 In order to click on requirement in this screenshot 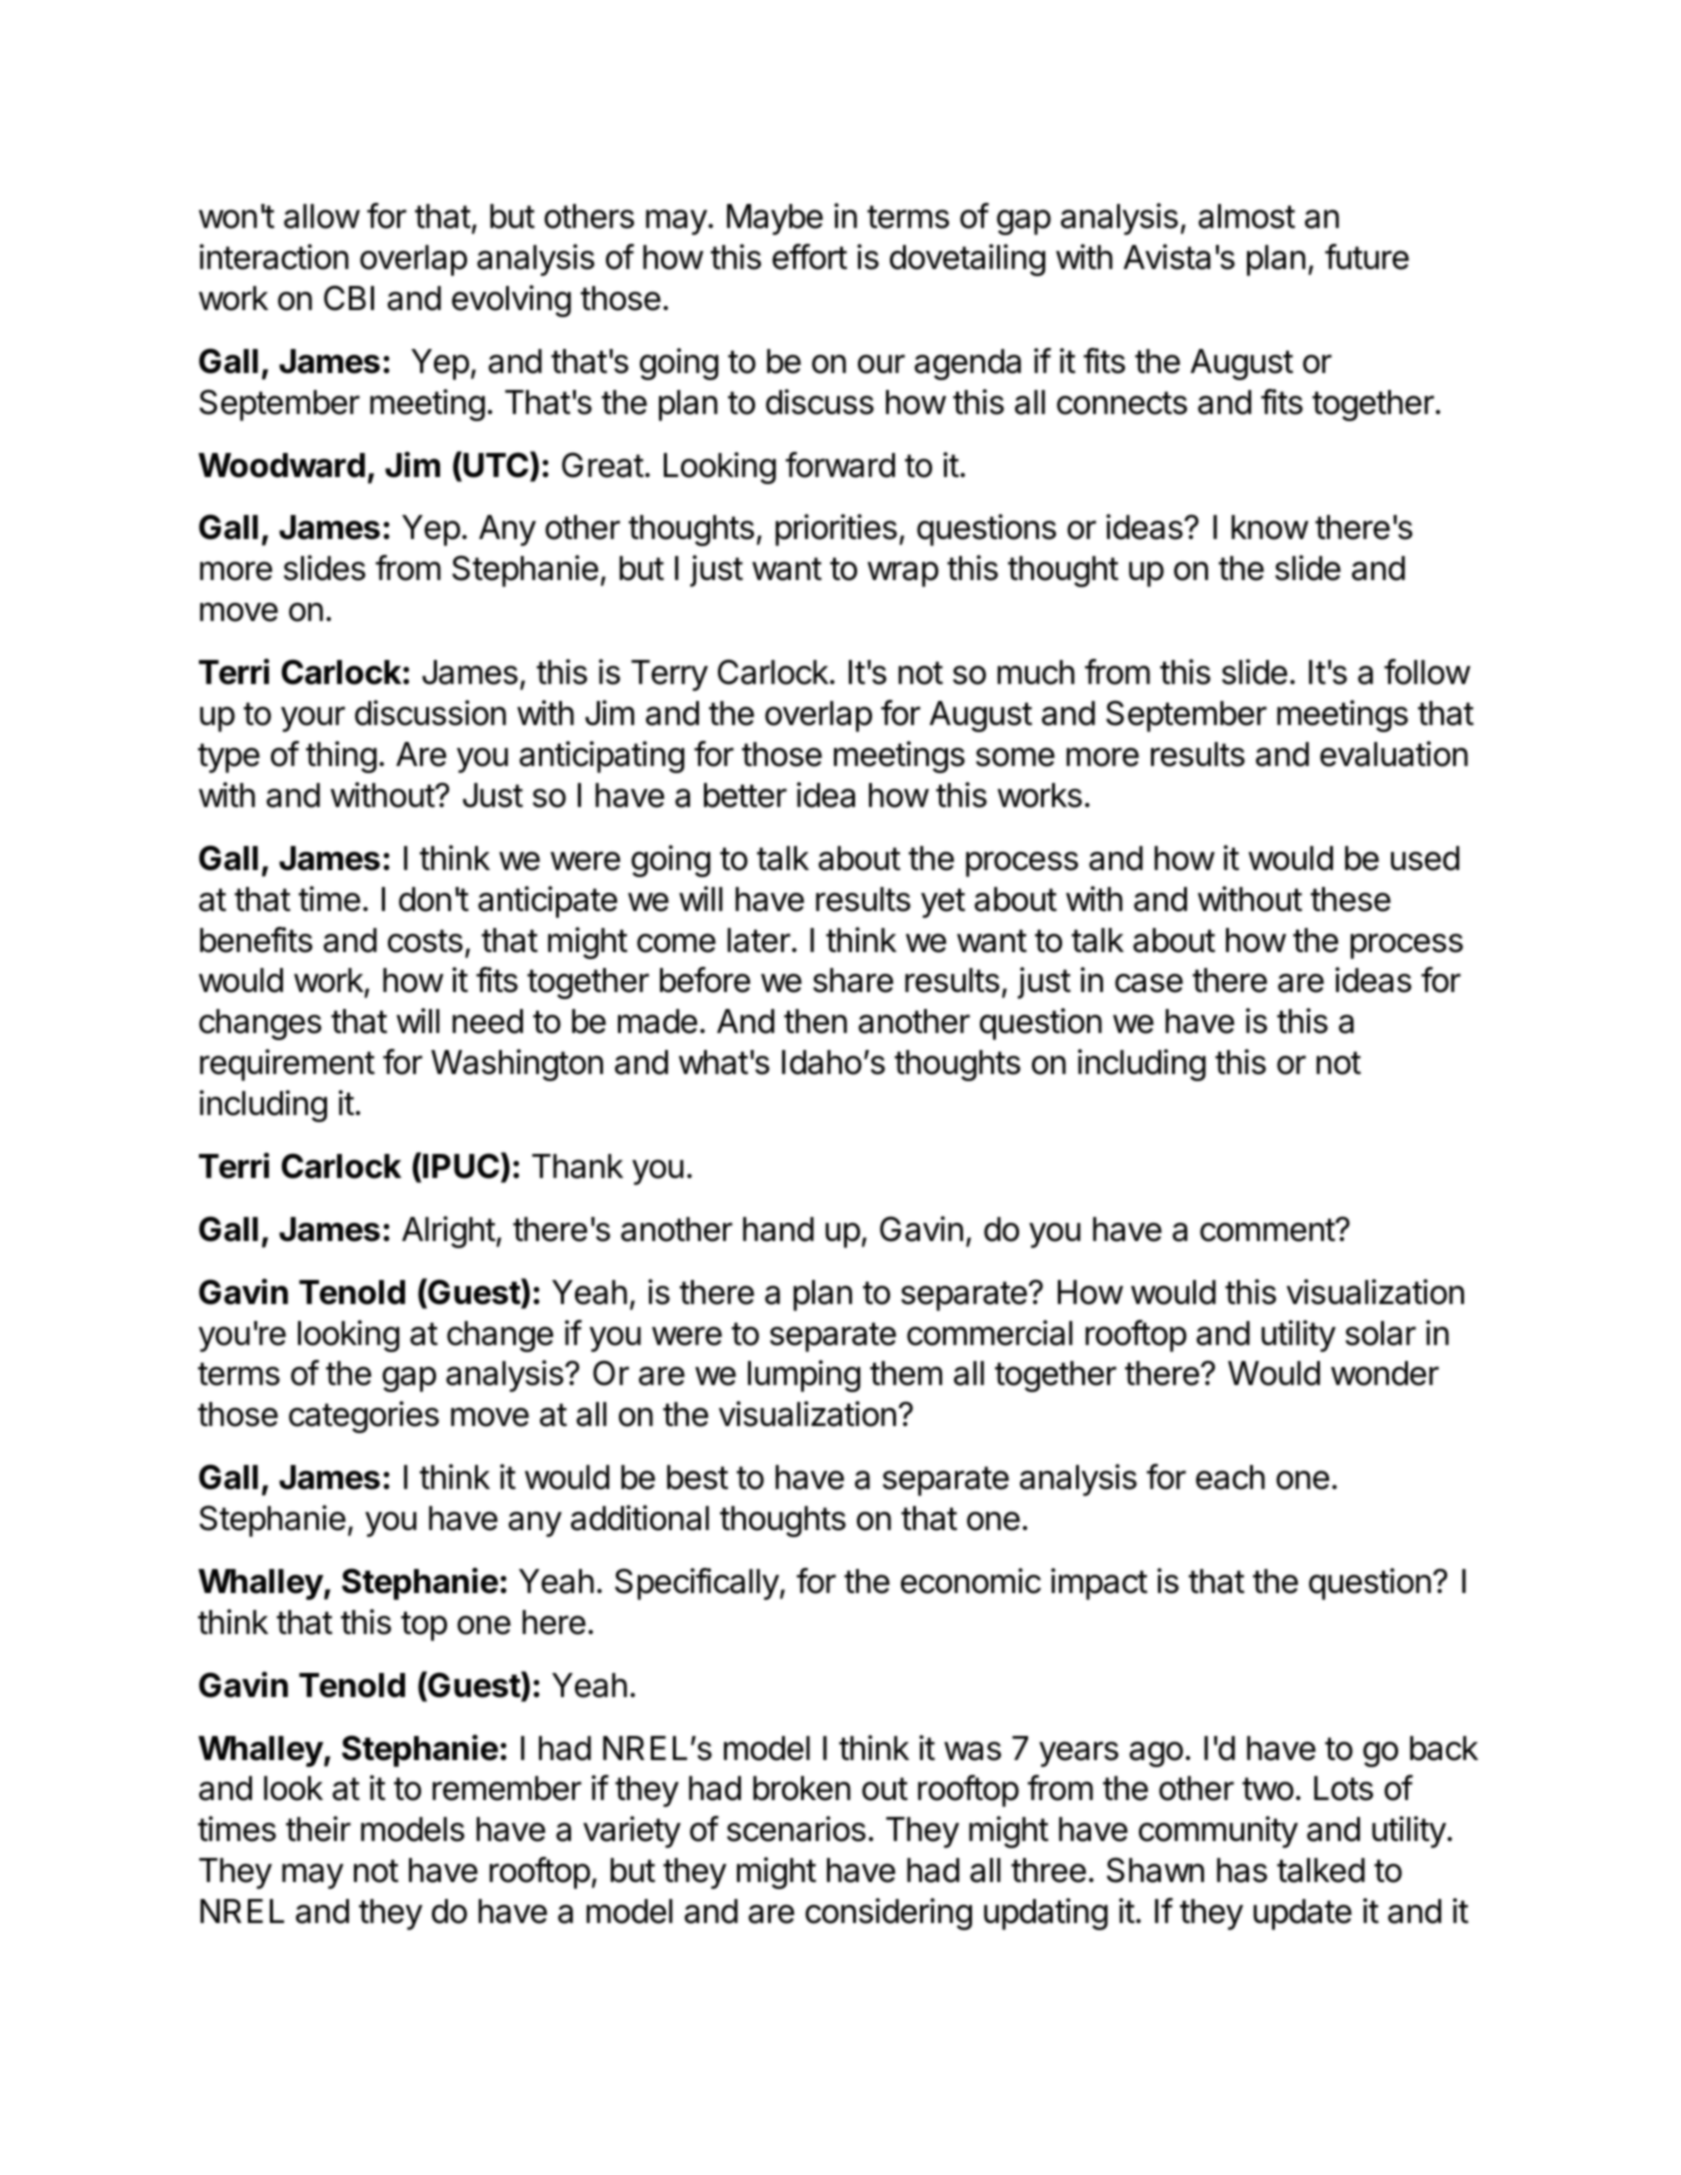, I will do `click(287, 1065)`.
